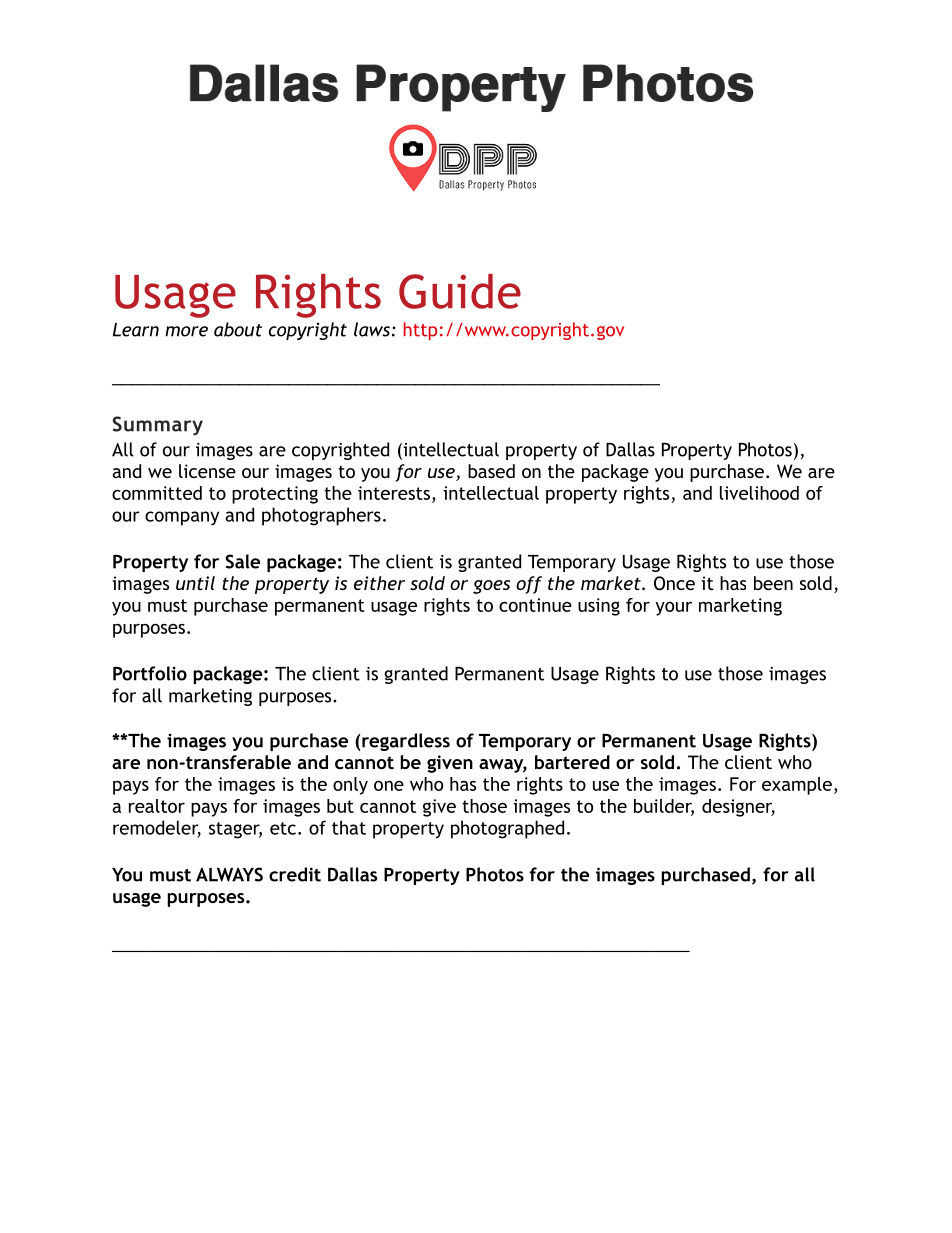  Describe the element at coordinates (507, 829) in the image. I see `photographed` at that location.
